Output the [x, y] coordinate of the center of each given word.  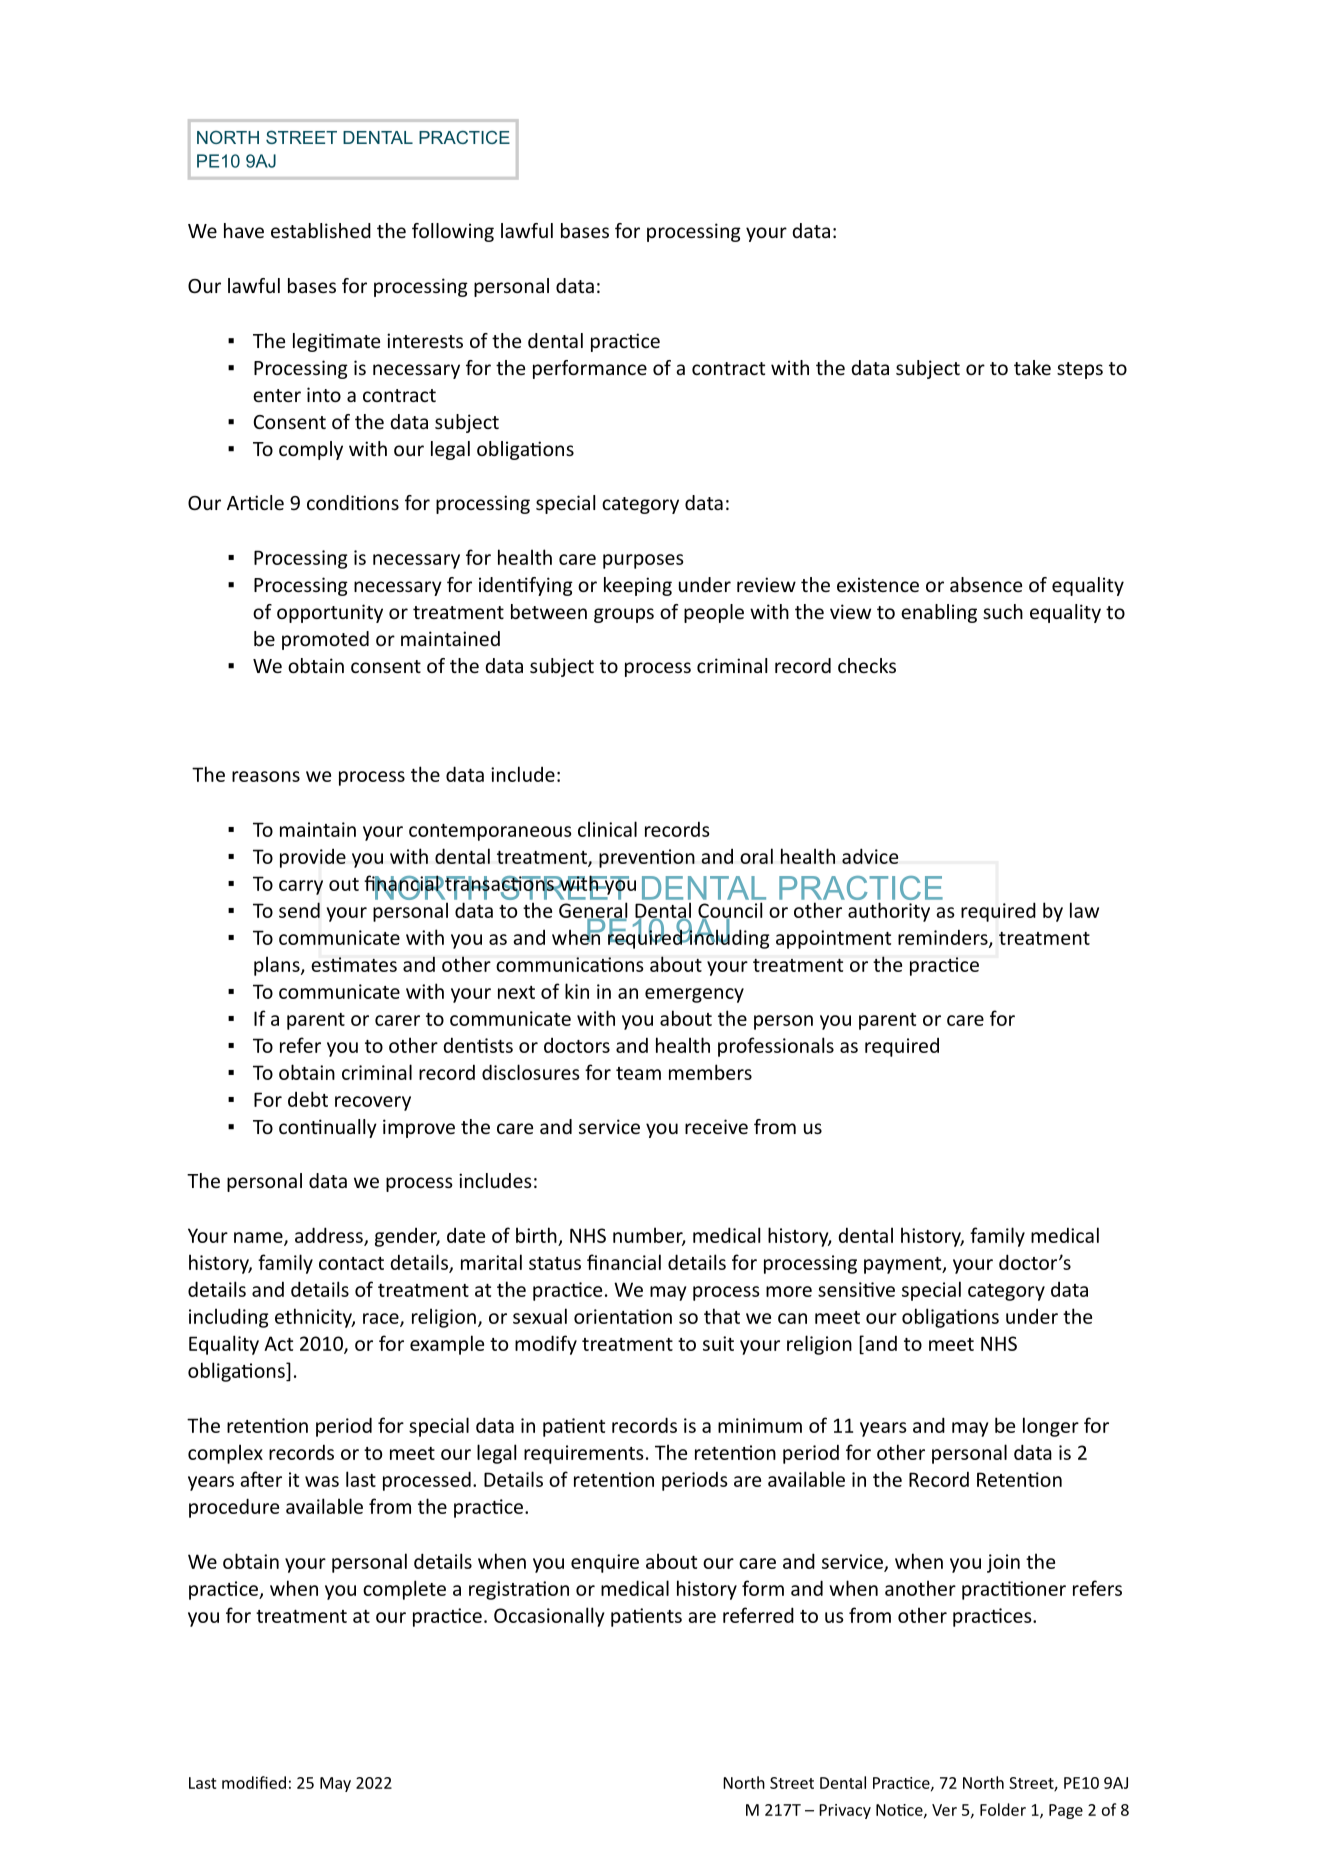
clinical [607, 829]
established [321, 230]
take [1032, 367]
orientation [623, 1316]
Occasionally [549, 1617]
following [453, 232]
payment [904, 1265]
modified [254, 1782]
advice [870, 856]
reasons [266, 776]
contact [351, 1263]
